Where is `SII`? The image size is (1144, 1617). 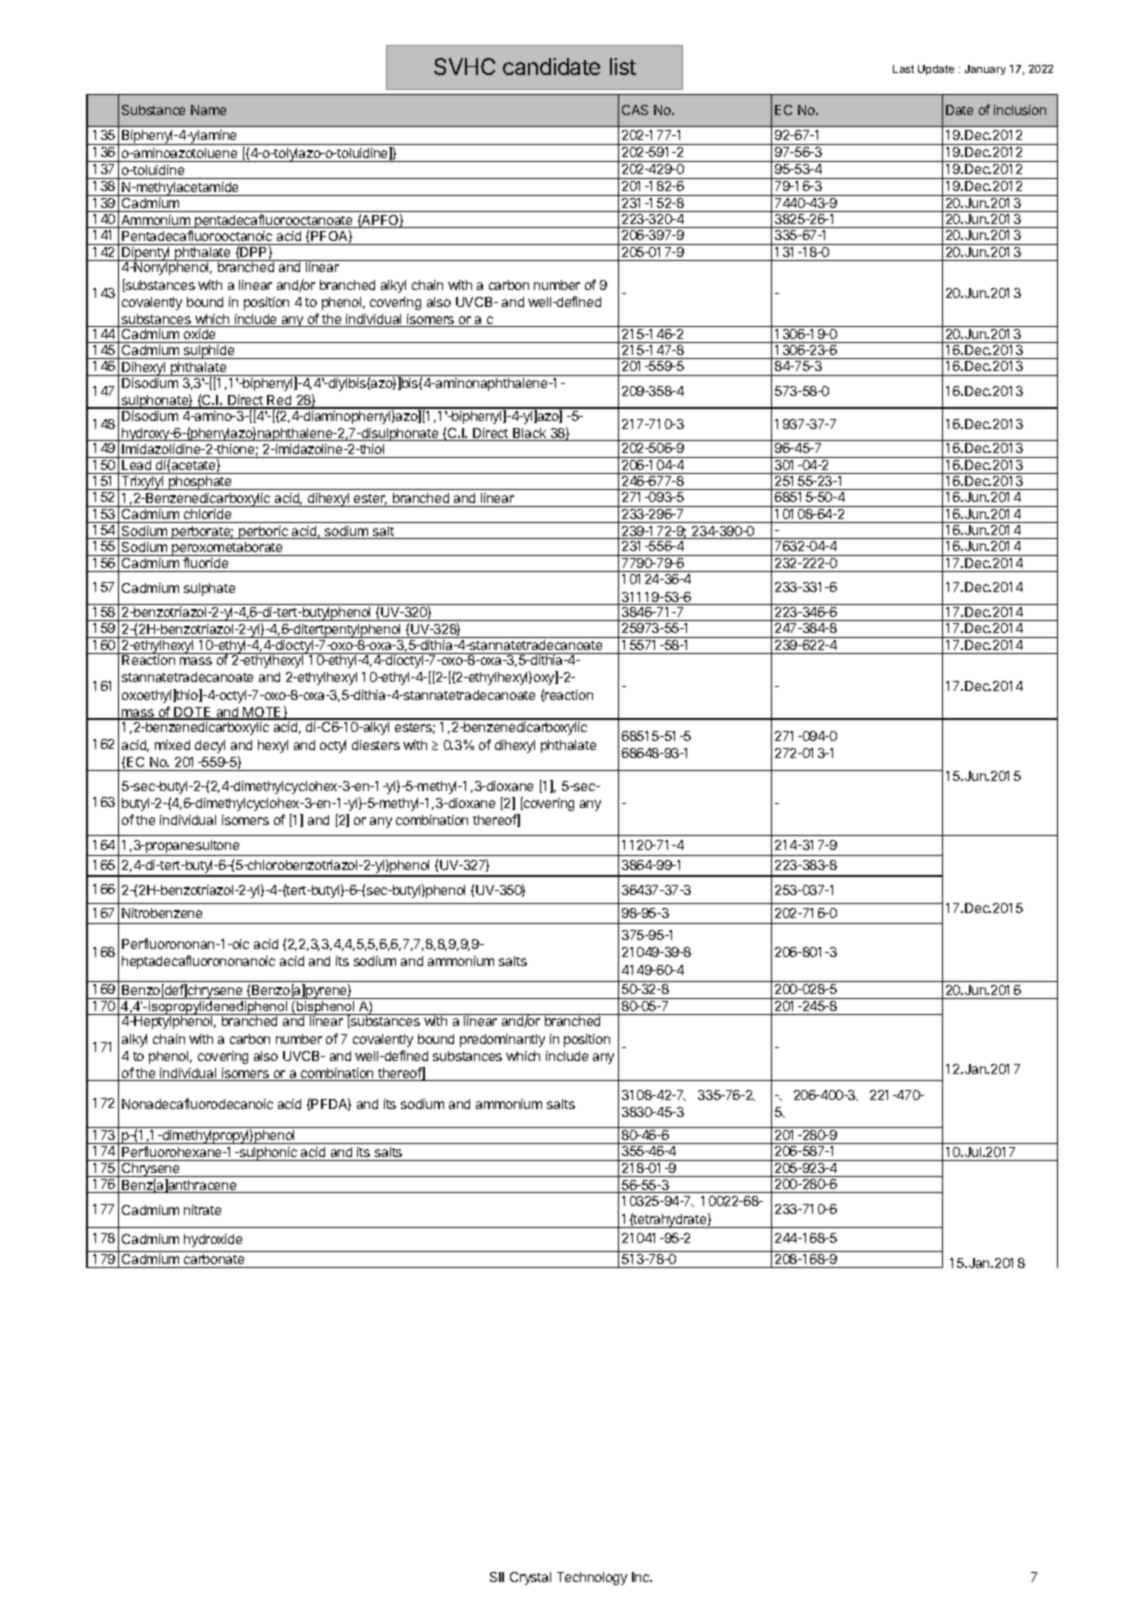 SII is located at coordinates (497, 1577).
